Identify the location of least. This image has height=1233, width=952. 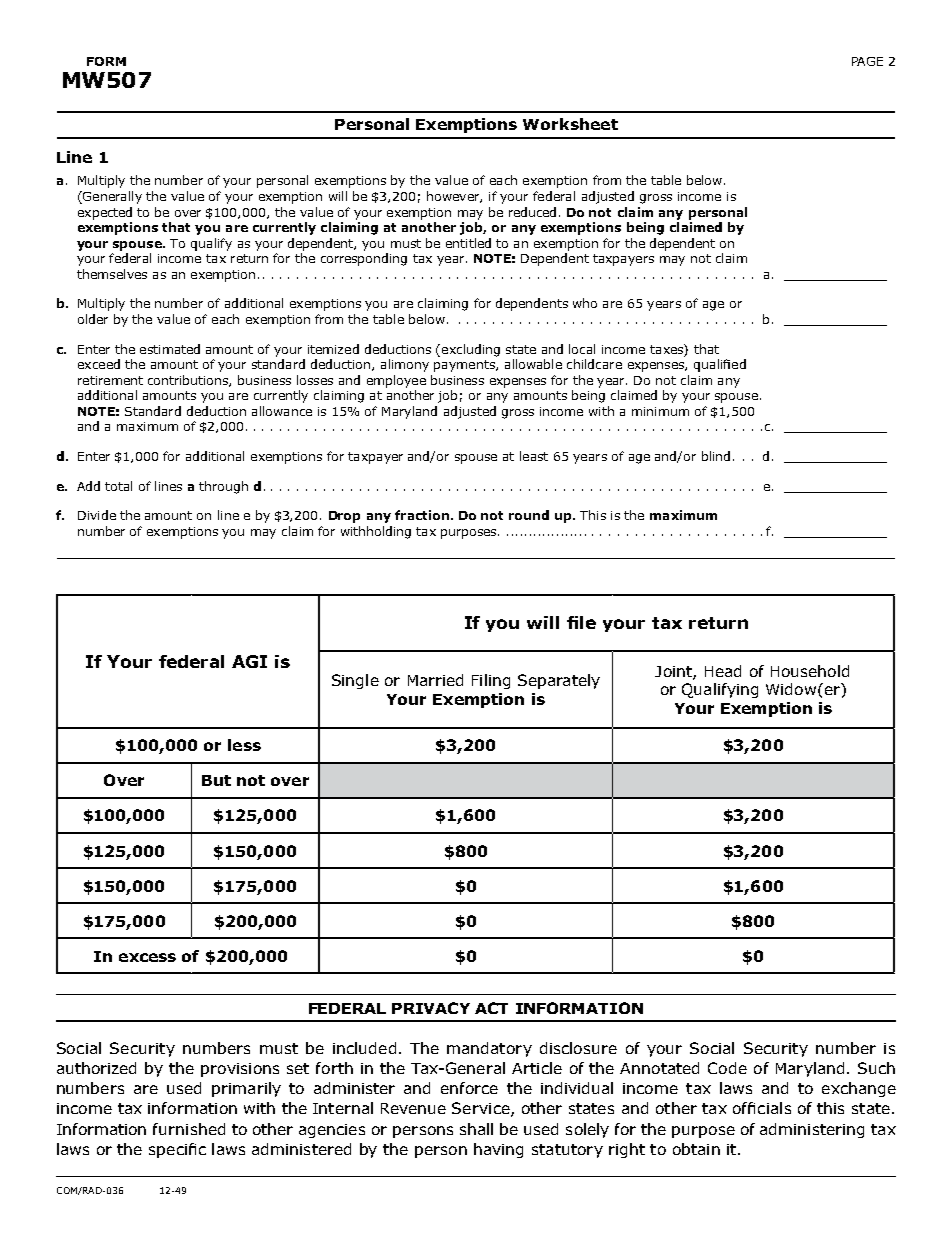
(534, 456).
